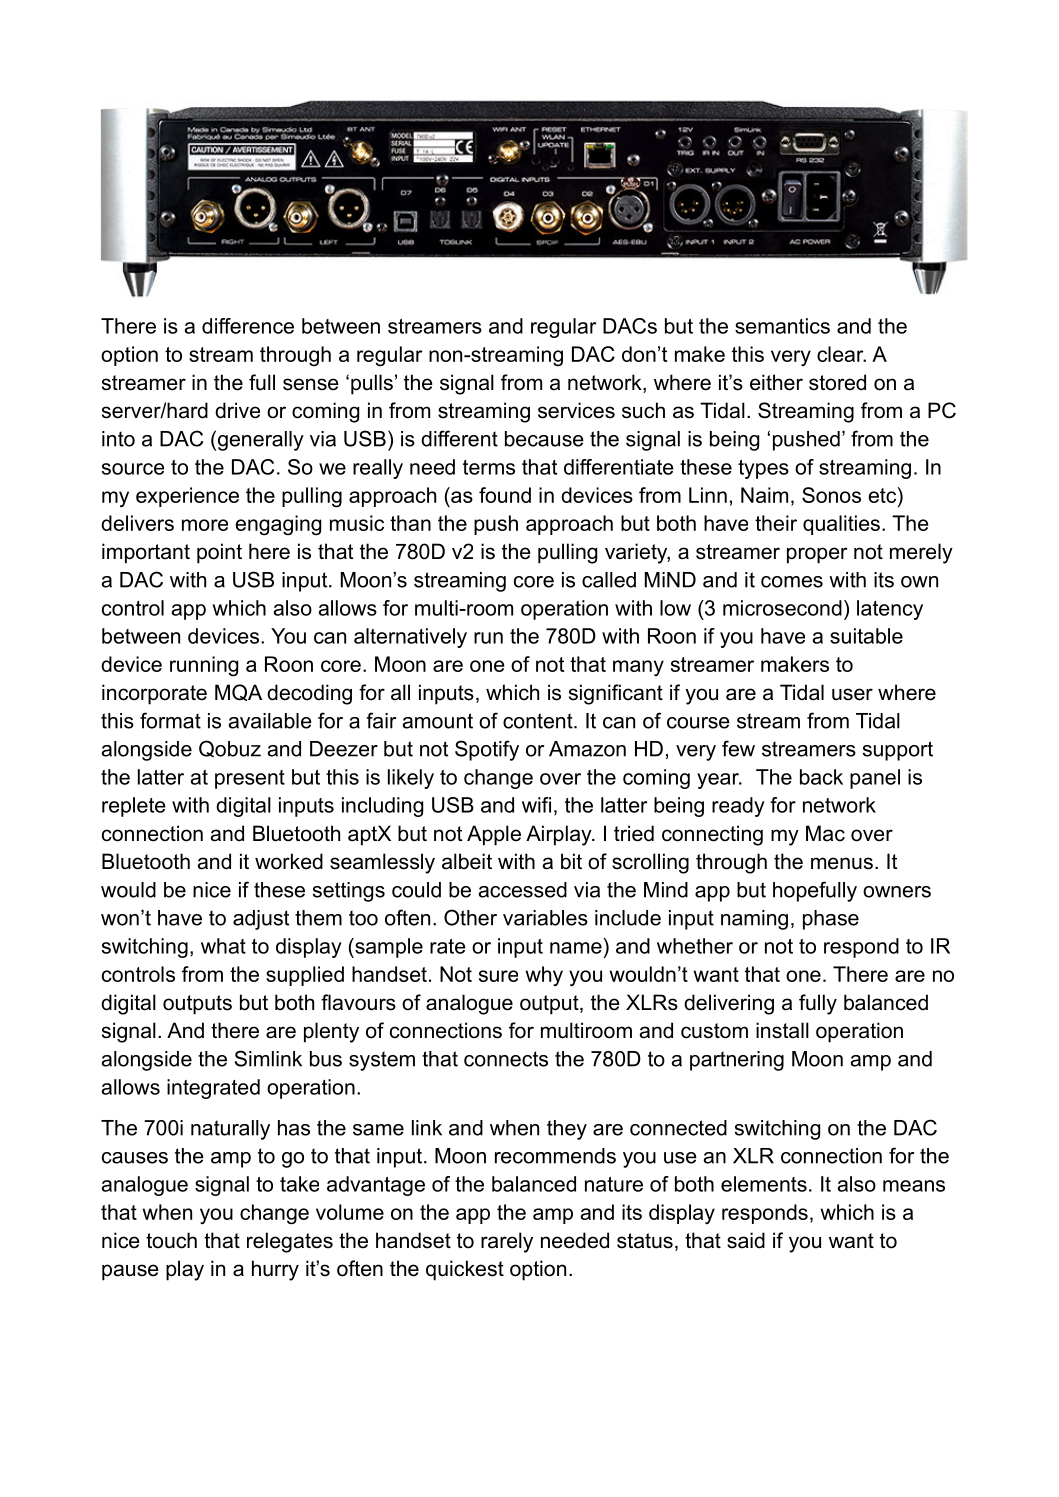 Image resolution: width=1059 pixels, height=1497 pixels. What do you see at coordinates (821, 777) in the screenshot?
I see `back` at bounding box center [821, 777].
